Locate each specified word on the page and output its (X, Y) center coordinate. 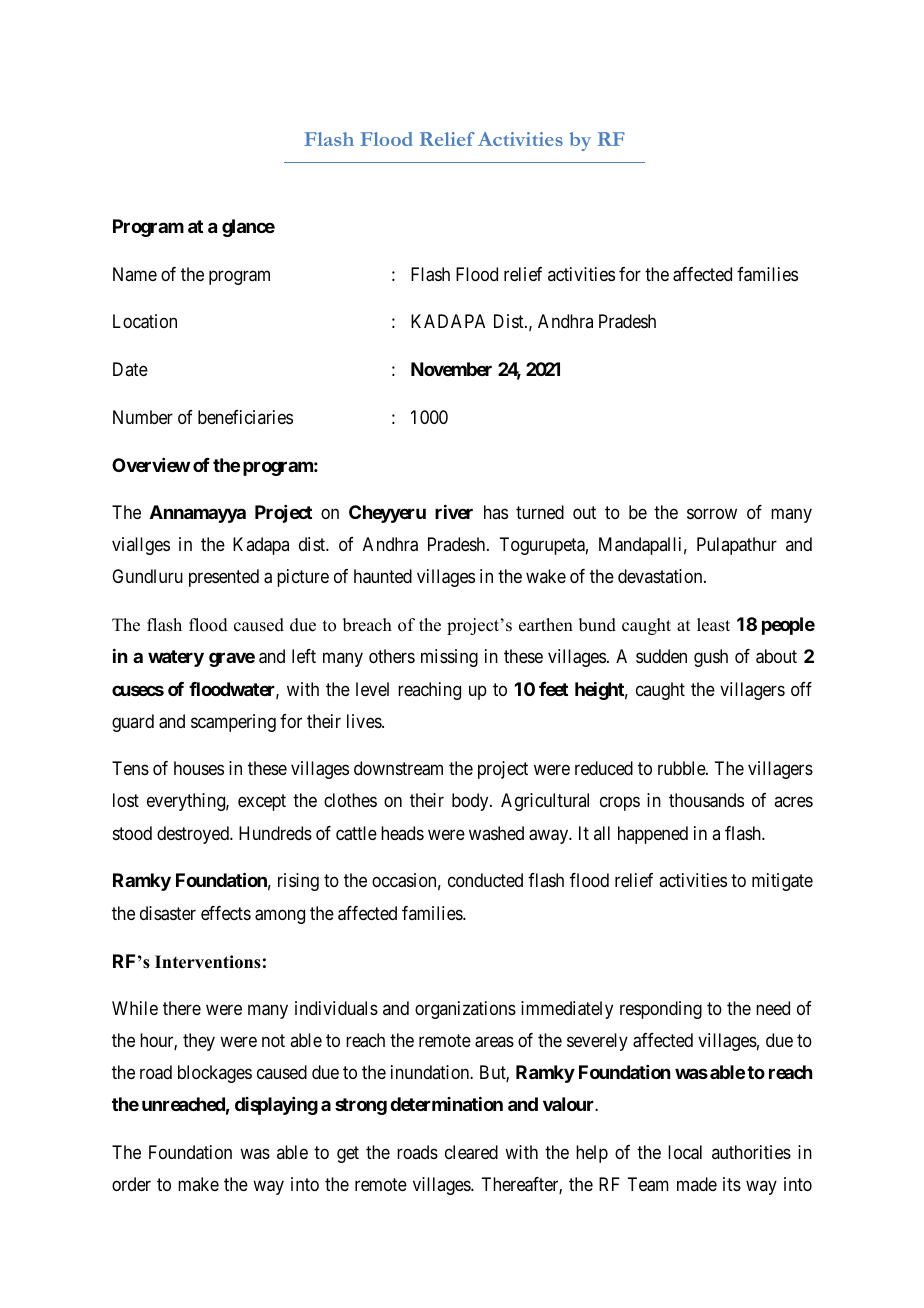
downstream (398, 768)
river (454, 512)
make (198, 1184)
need (773, 1008)
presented (224, 578)
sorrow (712, 514)
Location (145, 321)
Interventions (208, 962)
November (451, 369)
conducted (485, 880)
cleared (471, 1152)
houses (199, 768)
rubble (682, 768)
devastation (661, 576)
